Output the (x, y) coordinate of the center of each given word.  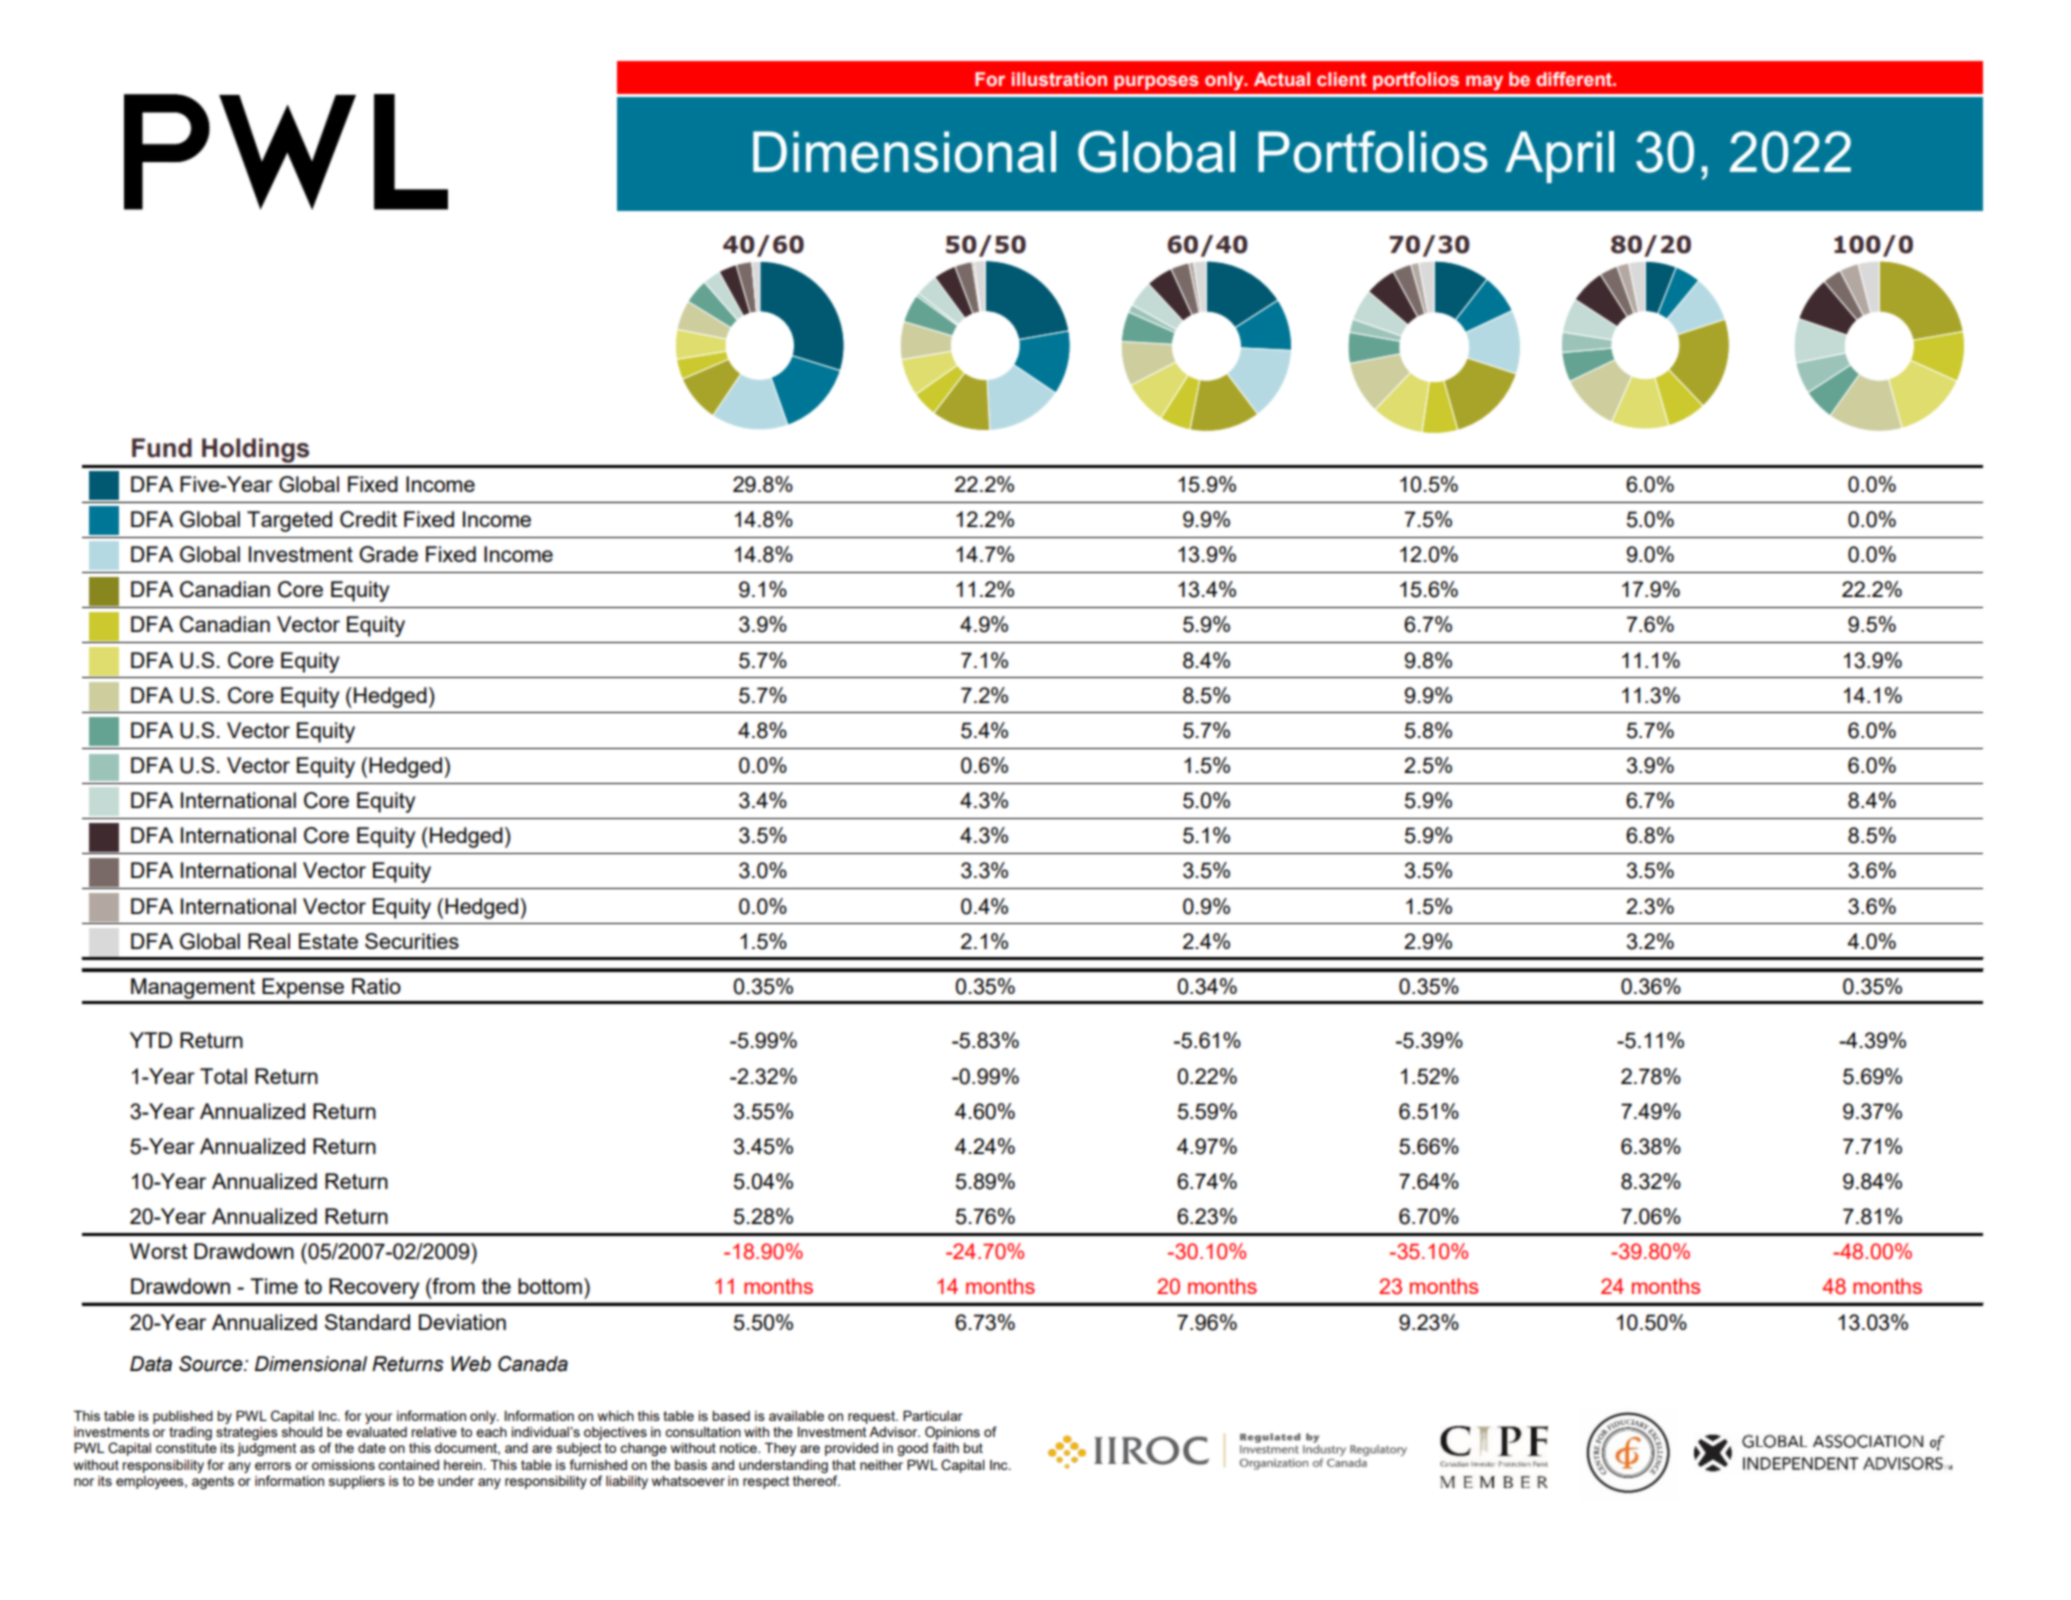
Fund (162, 448)
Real (269, 941)
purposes (1156, 82)
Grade (388, 554)
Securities (412, 941)
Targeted (289, 521)
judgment (266, 1449)
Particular (933, 1416)
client (1342, 79)
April (1559, 157)
